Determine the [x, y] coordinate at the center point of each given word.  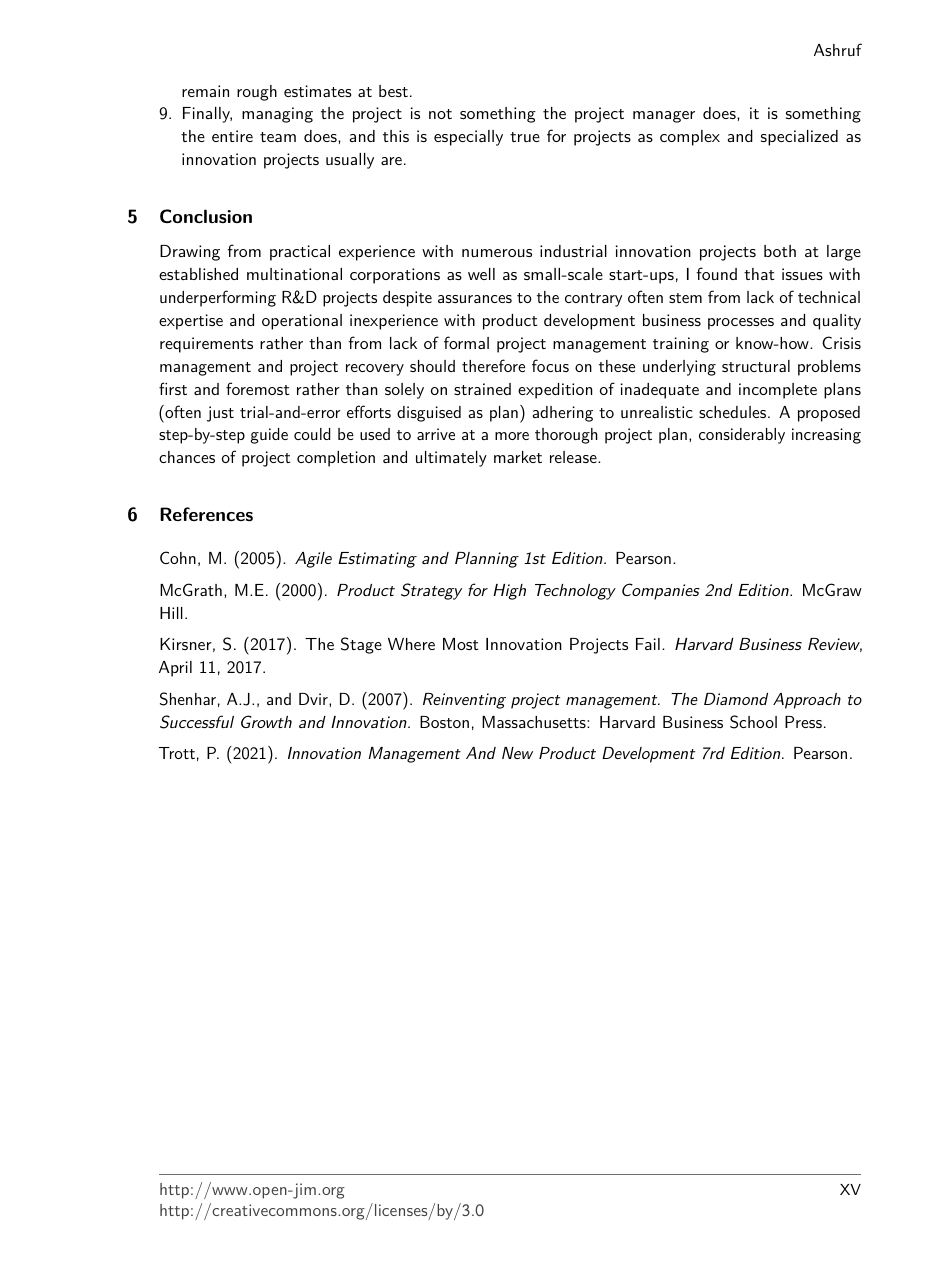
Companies [661, 591]
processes [741, 324]
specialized [799, 138]
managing [277, 115]
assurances [475, 299]
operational [302, 322]
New [517, 753]
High [509, 592]
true [525, 137]
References [206, 514]
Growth [266, 721]
